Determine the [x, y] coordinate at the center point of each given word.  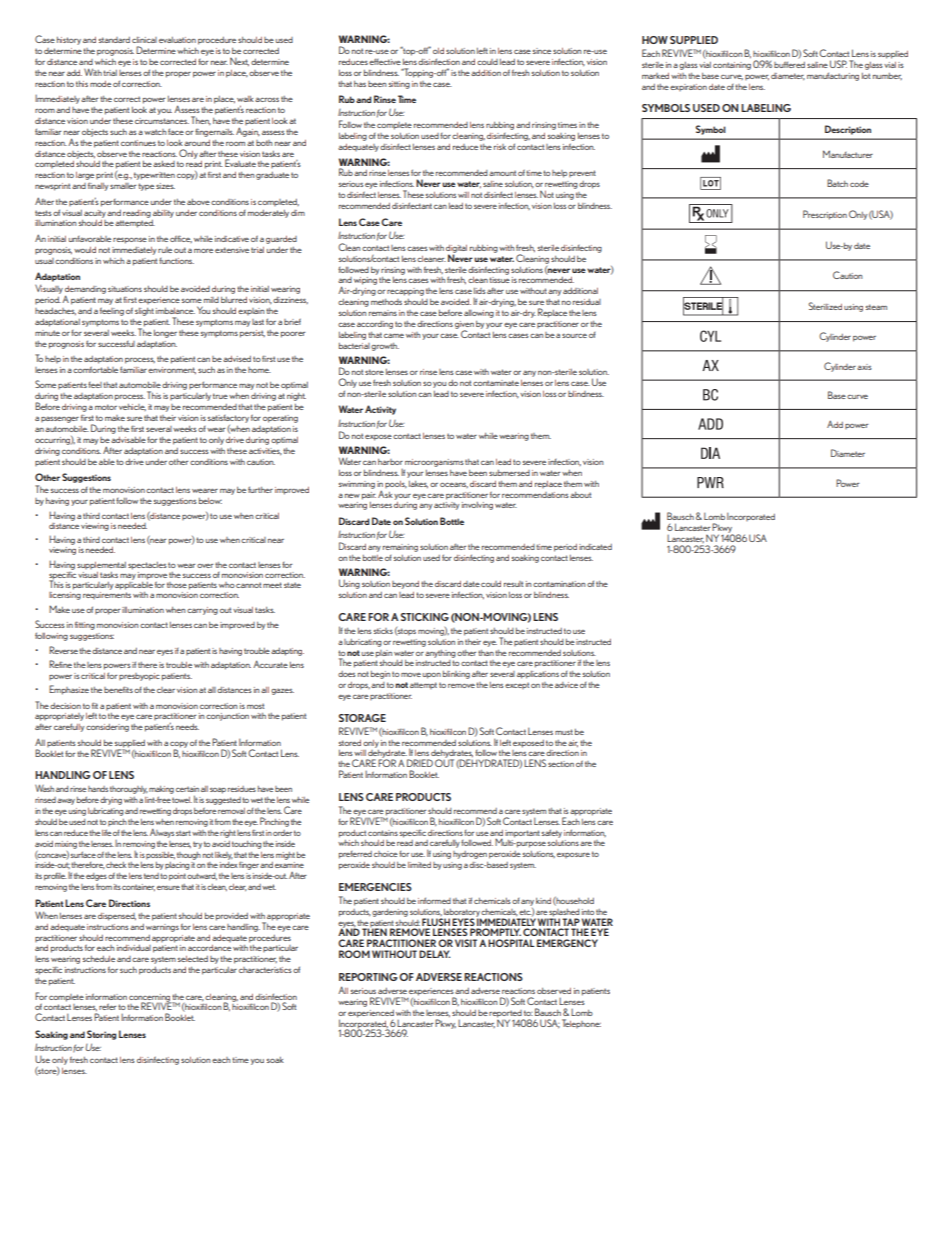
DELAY [434, 954]
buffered [789, 64]
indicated [595, 547]
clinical [144, 40]
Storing [101, 1035]
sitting [399, 85]
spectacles [147, 566]
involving [477, 506]
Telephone [581, 1023]
